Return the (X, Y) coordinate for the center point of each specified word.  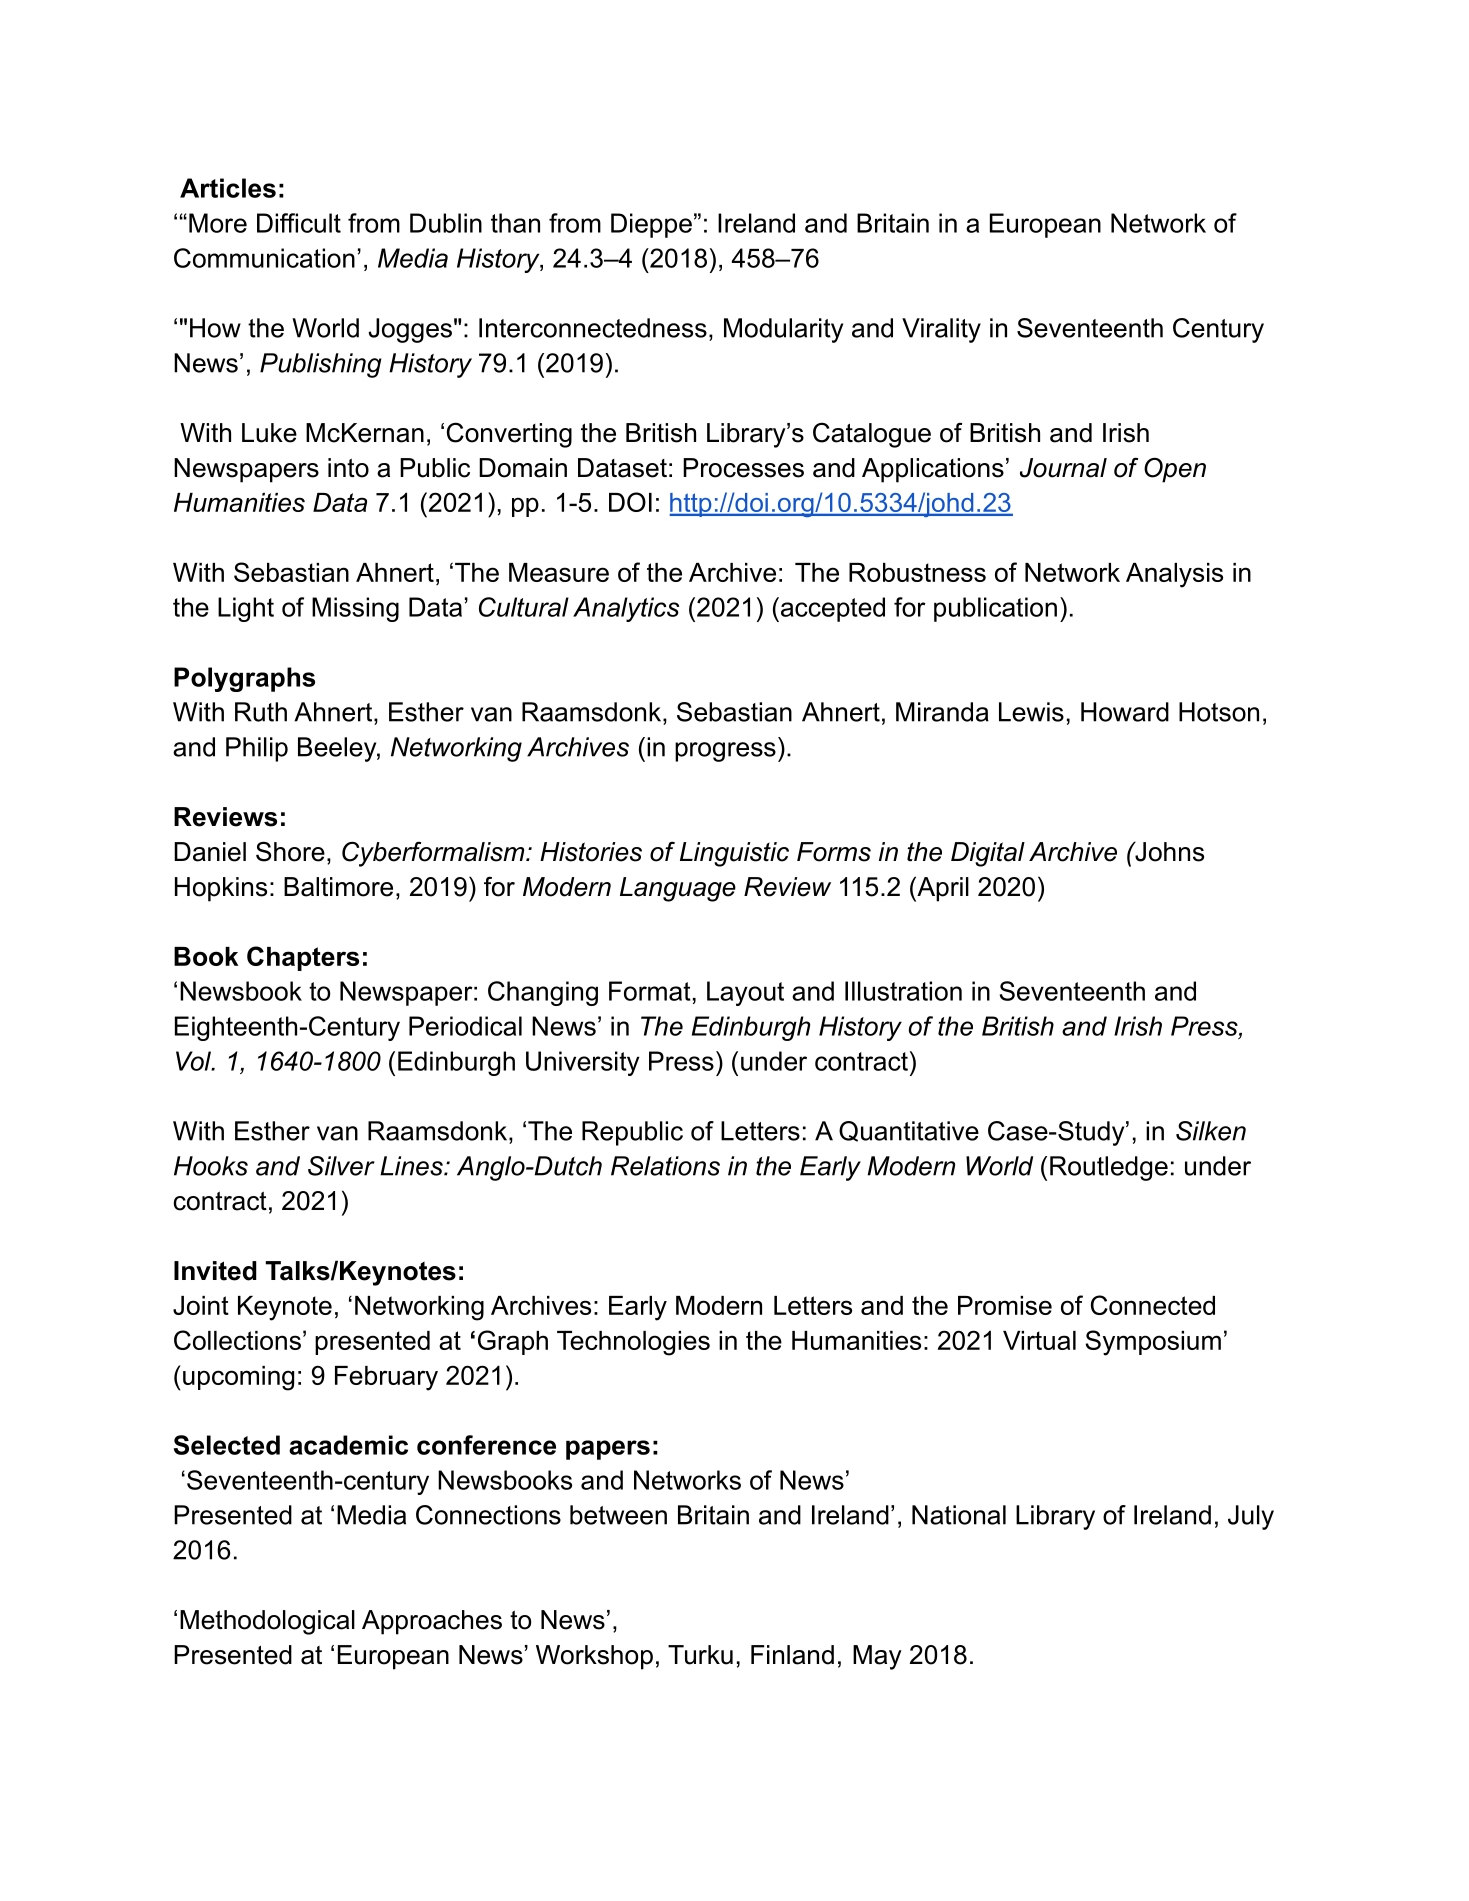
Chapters (303, 958)
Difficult (299, 223)
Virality (941, 330)
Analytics (626, 609)
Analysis (1174, 575)
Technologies (633, 1343)
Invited (215, 1271)
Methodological (267, 1622)
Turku (700, 1655)
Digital (988, 854)
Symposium (1153, 1343)
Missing (355, 609)
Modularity (783, 330)
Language (678, 889)
